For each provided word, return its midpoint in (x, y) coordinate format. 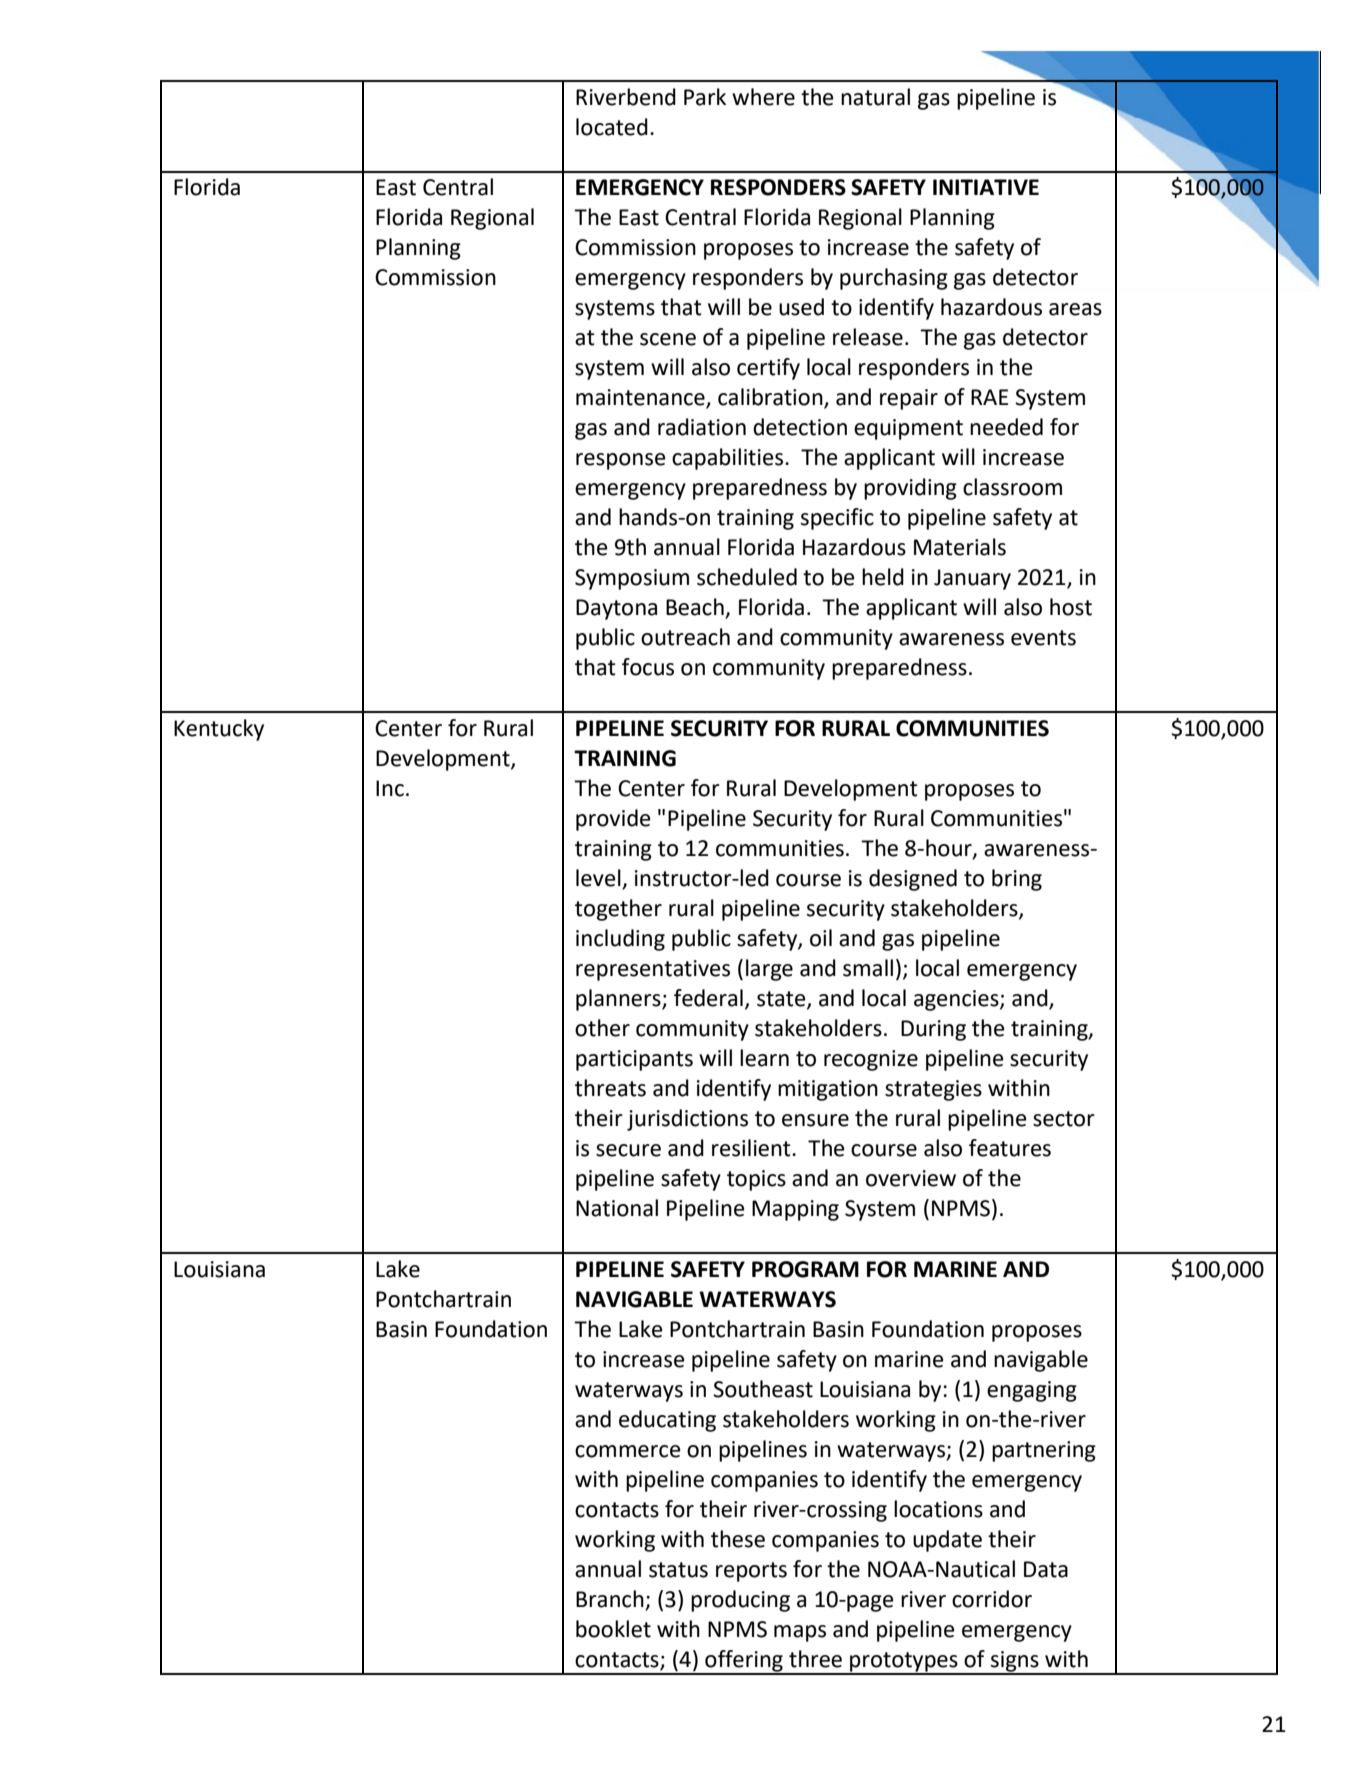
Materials (960, 547)
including (620, 940)
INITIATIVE (986, 187)
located (612, 127)
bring (1017, 880)
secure (628, 1150)
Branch (611, 1600)
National (617, 1208)
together (618, 910)
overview (911, 1178)
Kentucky (219, 730)
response (621, 461)
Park (705, 97)
